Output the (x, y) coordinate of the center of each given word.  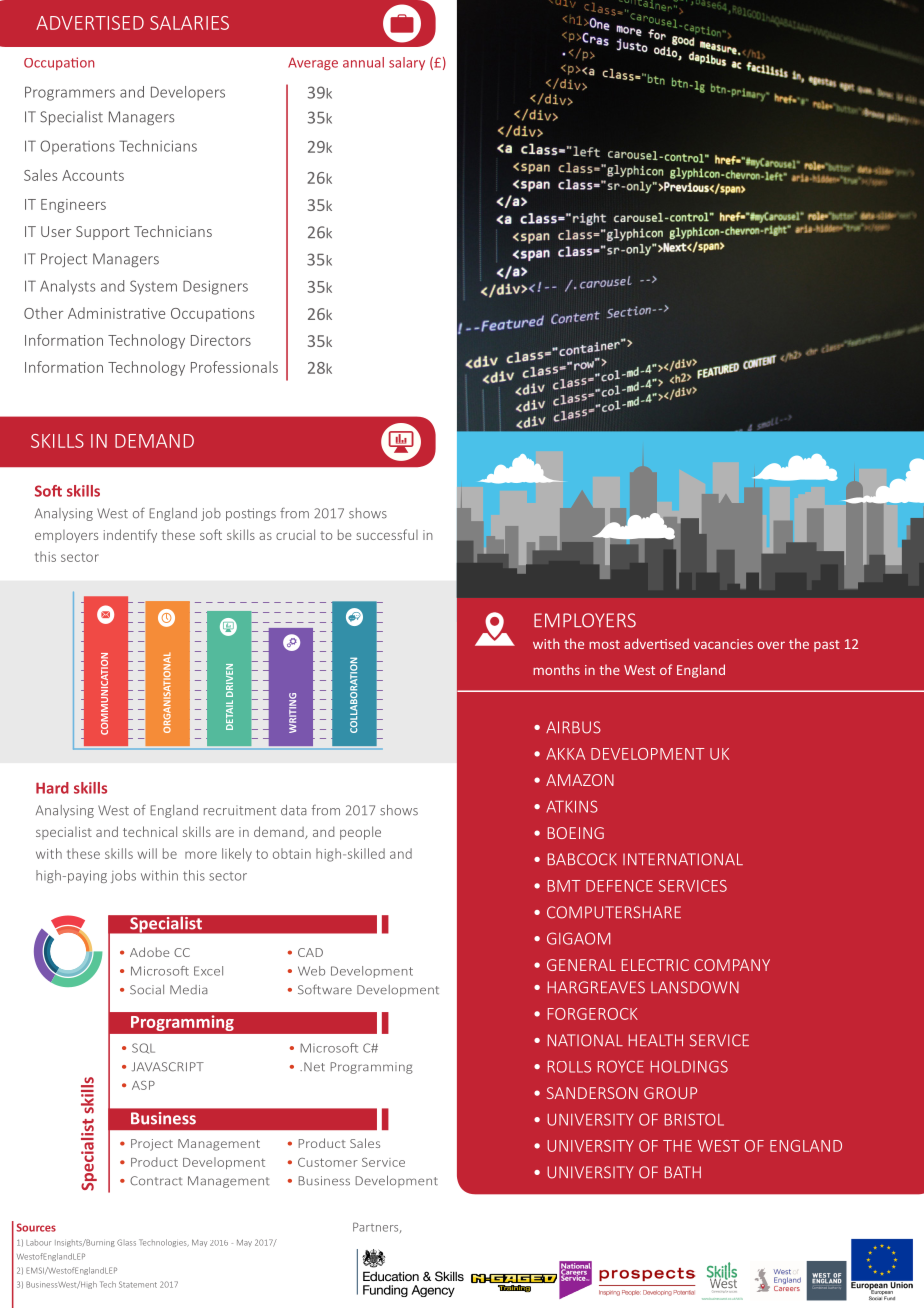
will (147, 853)
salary (407, 63)
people (360, 833)
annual (363, 62)
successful (387, 534)
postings (251, 514)
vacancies (723, 644)
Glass (126, 1242)
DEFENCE (619, 886)
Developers (188, 93)
